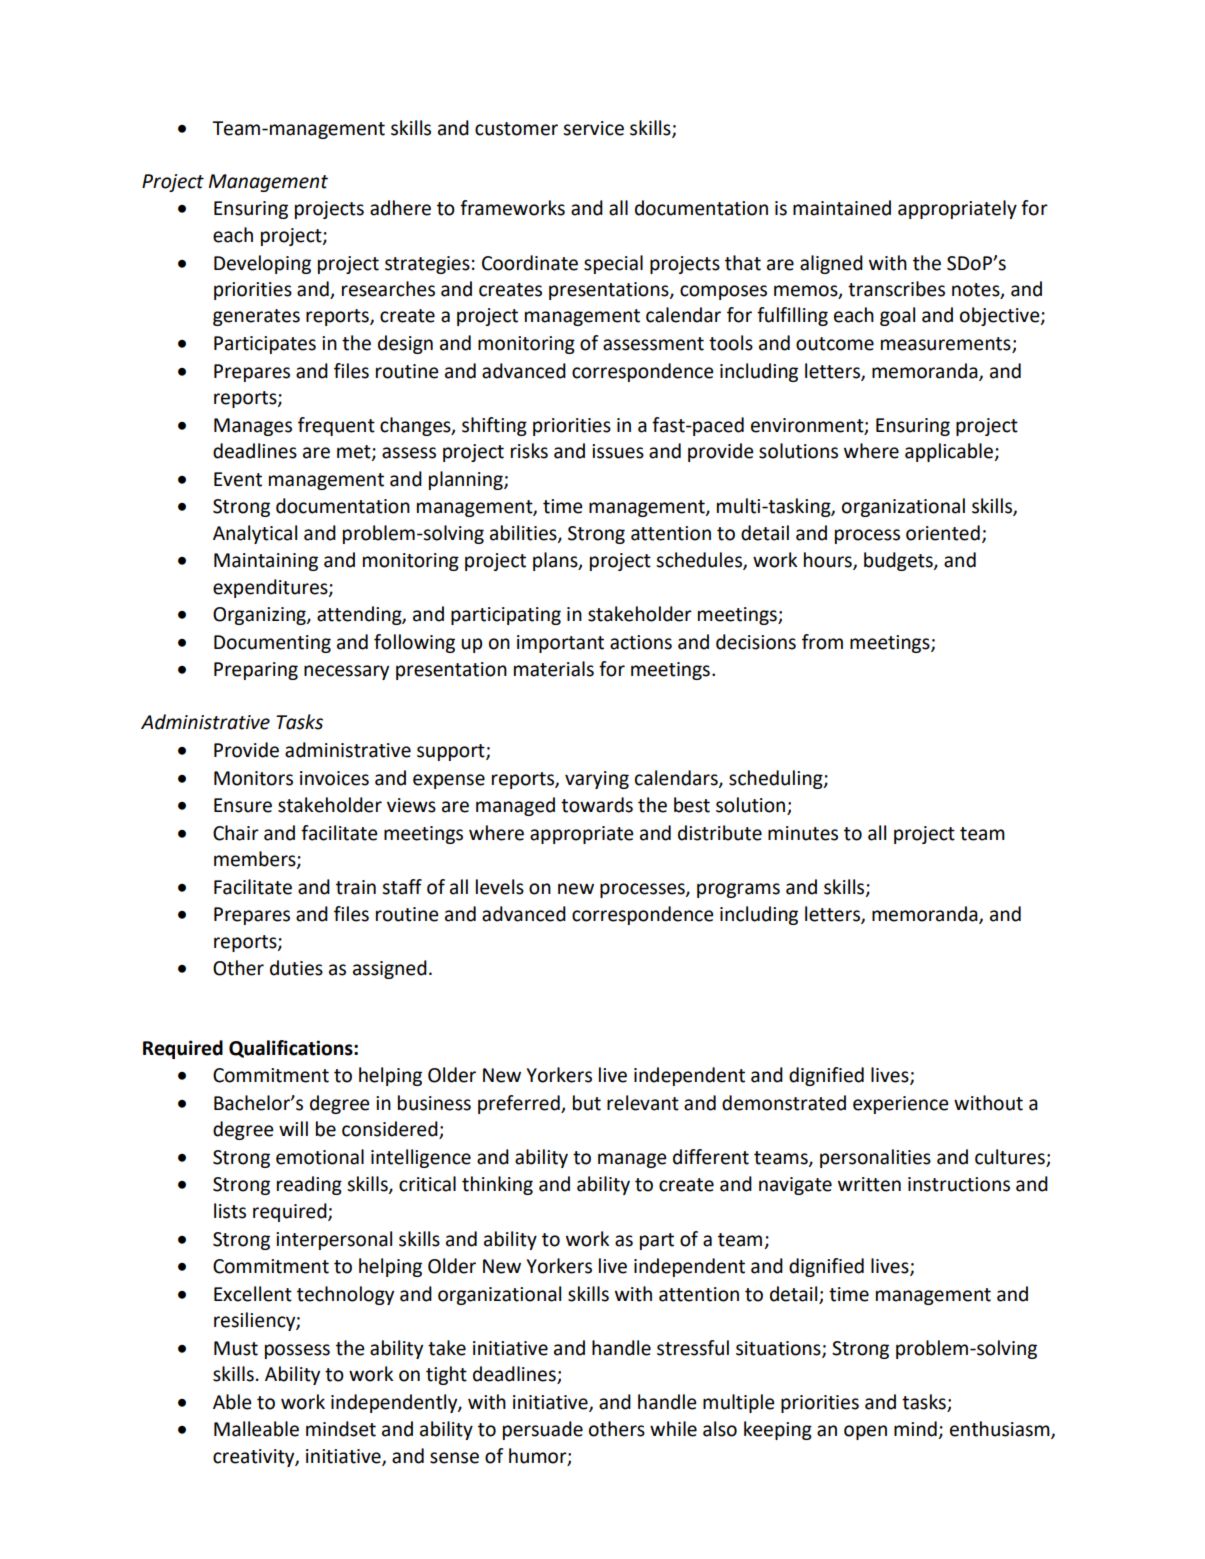  I want to click on adhere, so click(400, 208).
